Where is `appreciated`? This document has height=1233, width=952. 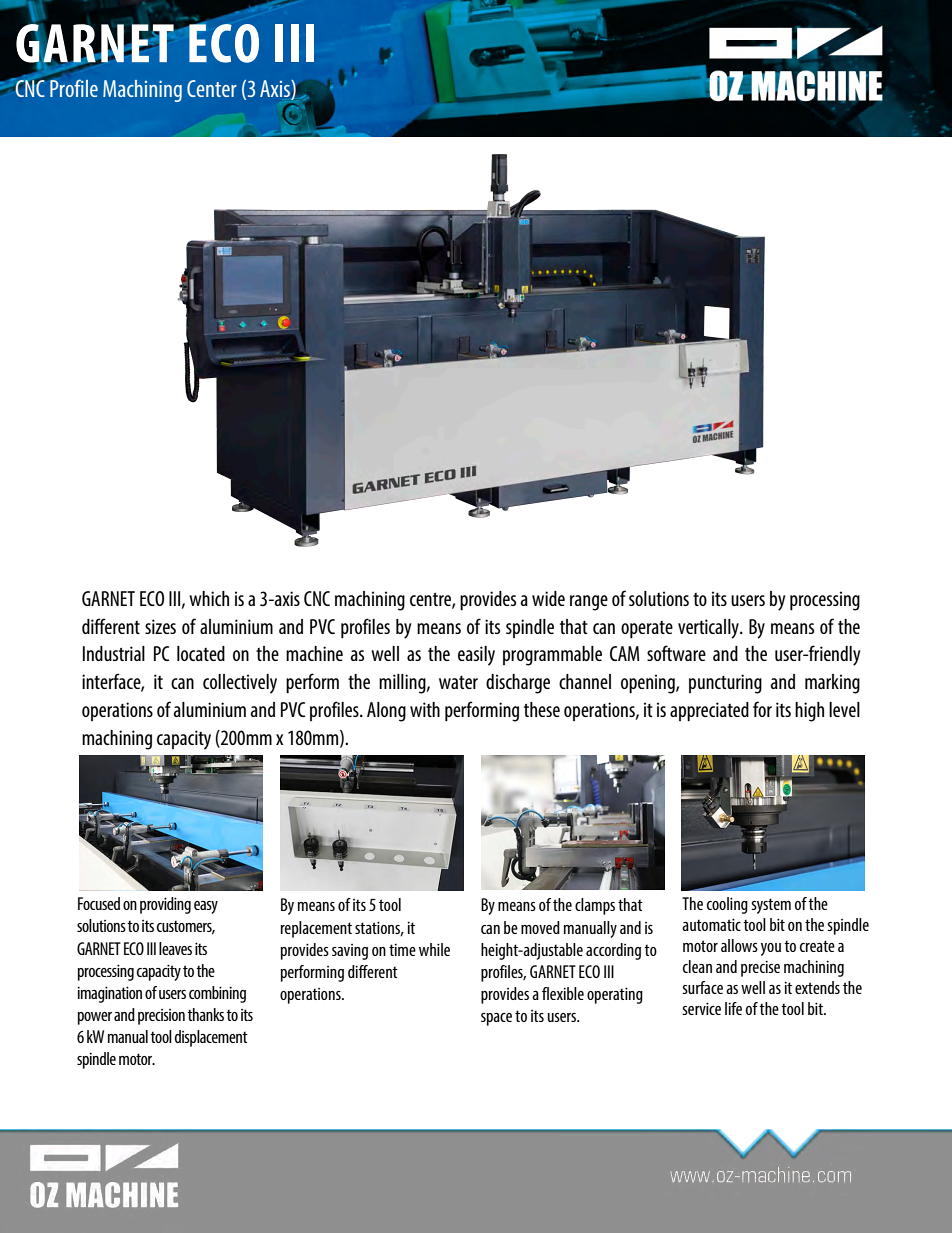 appreciated is located at coordinates (709, 712).
